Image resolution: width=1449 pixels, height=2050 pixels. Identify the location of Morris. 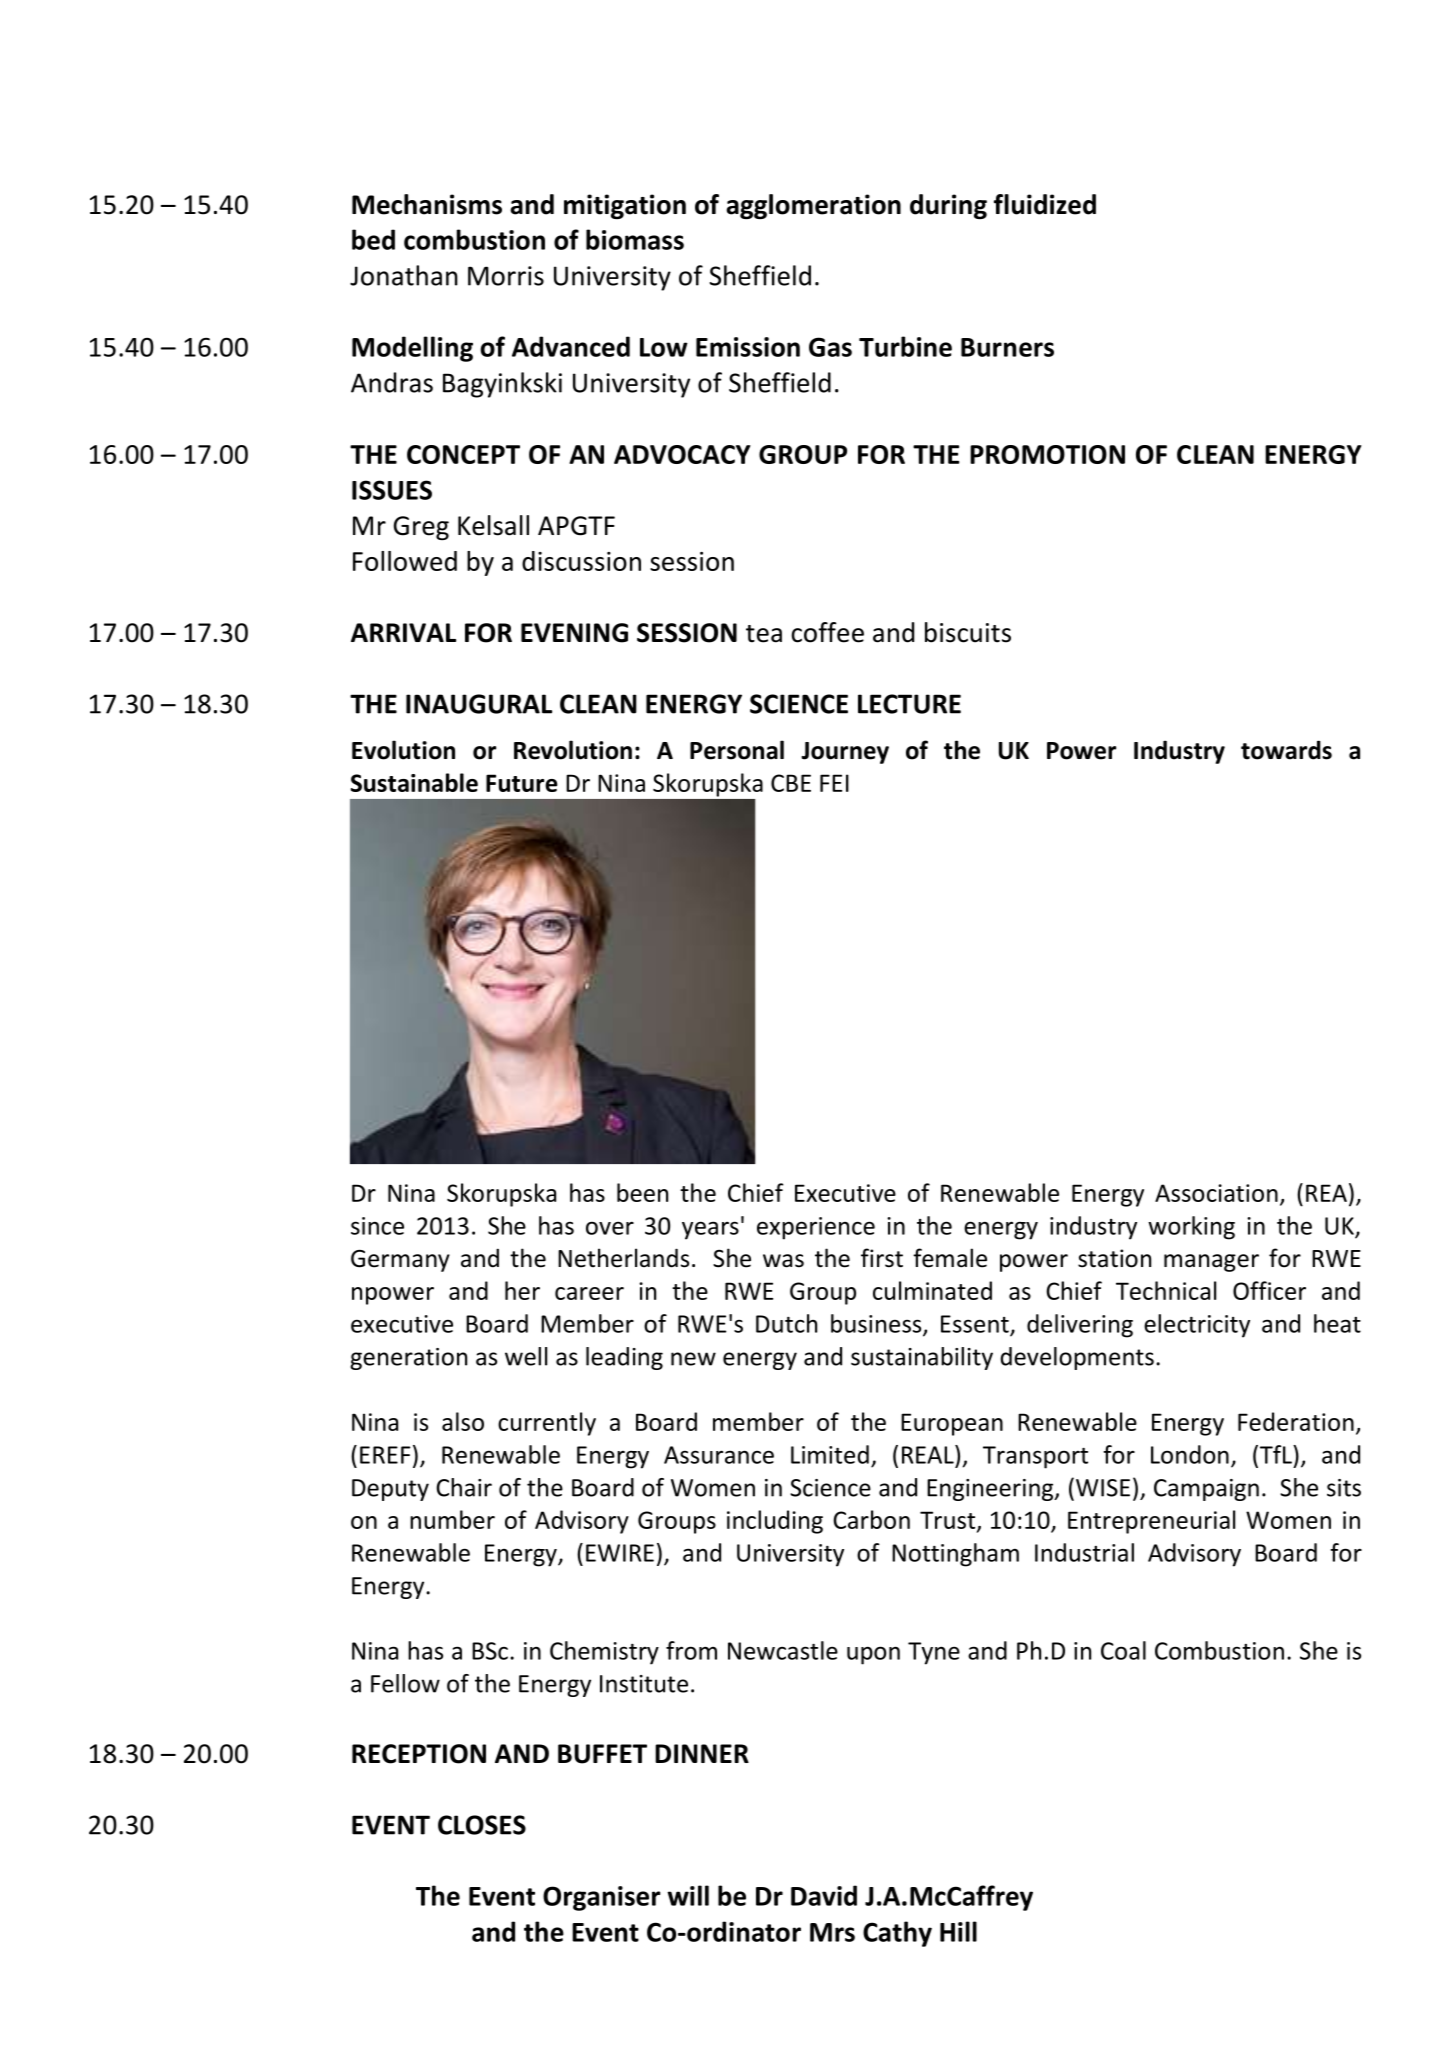
(506, 276).
